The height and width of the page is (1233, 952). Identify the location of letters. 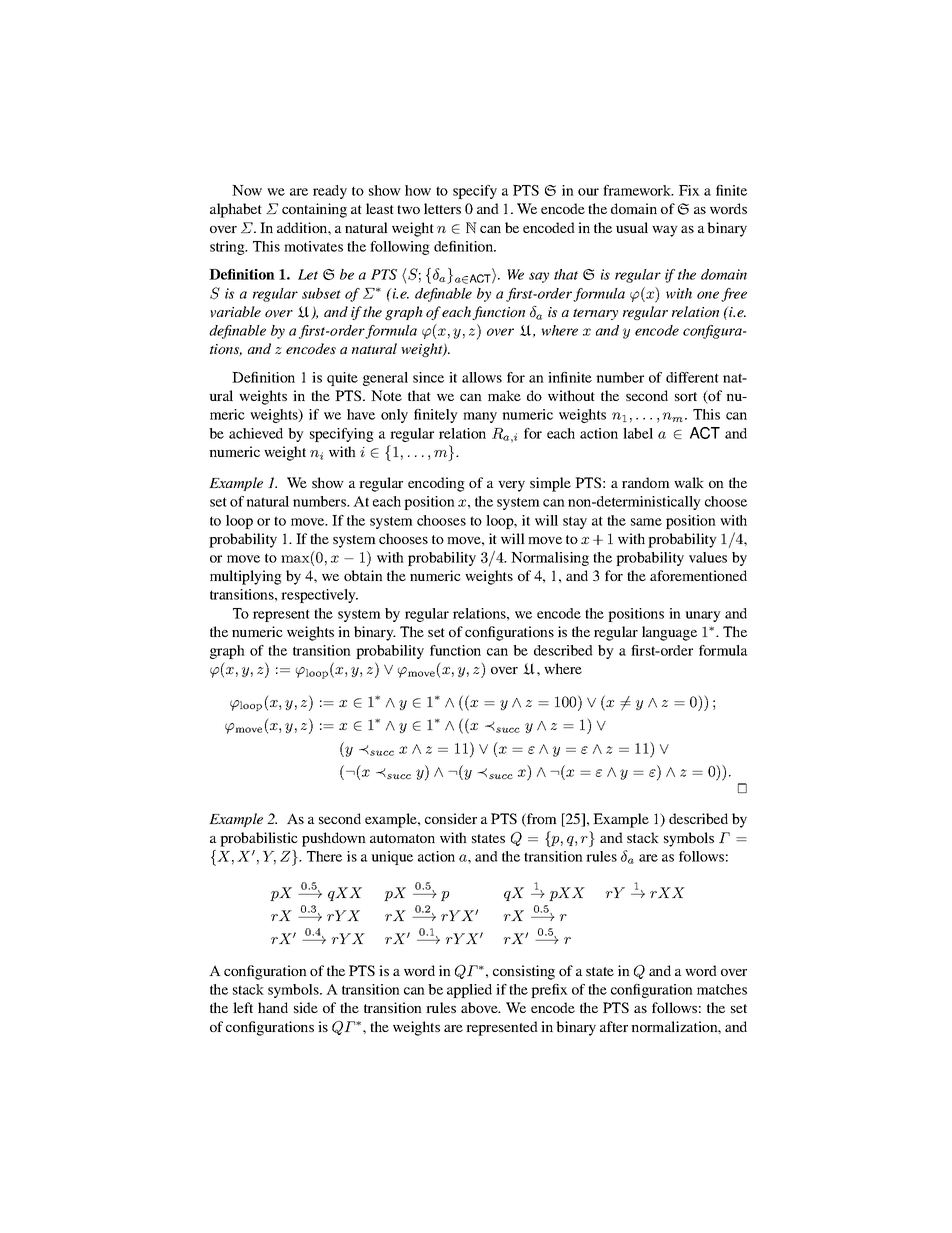
(442, 208).
